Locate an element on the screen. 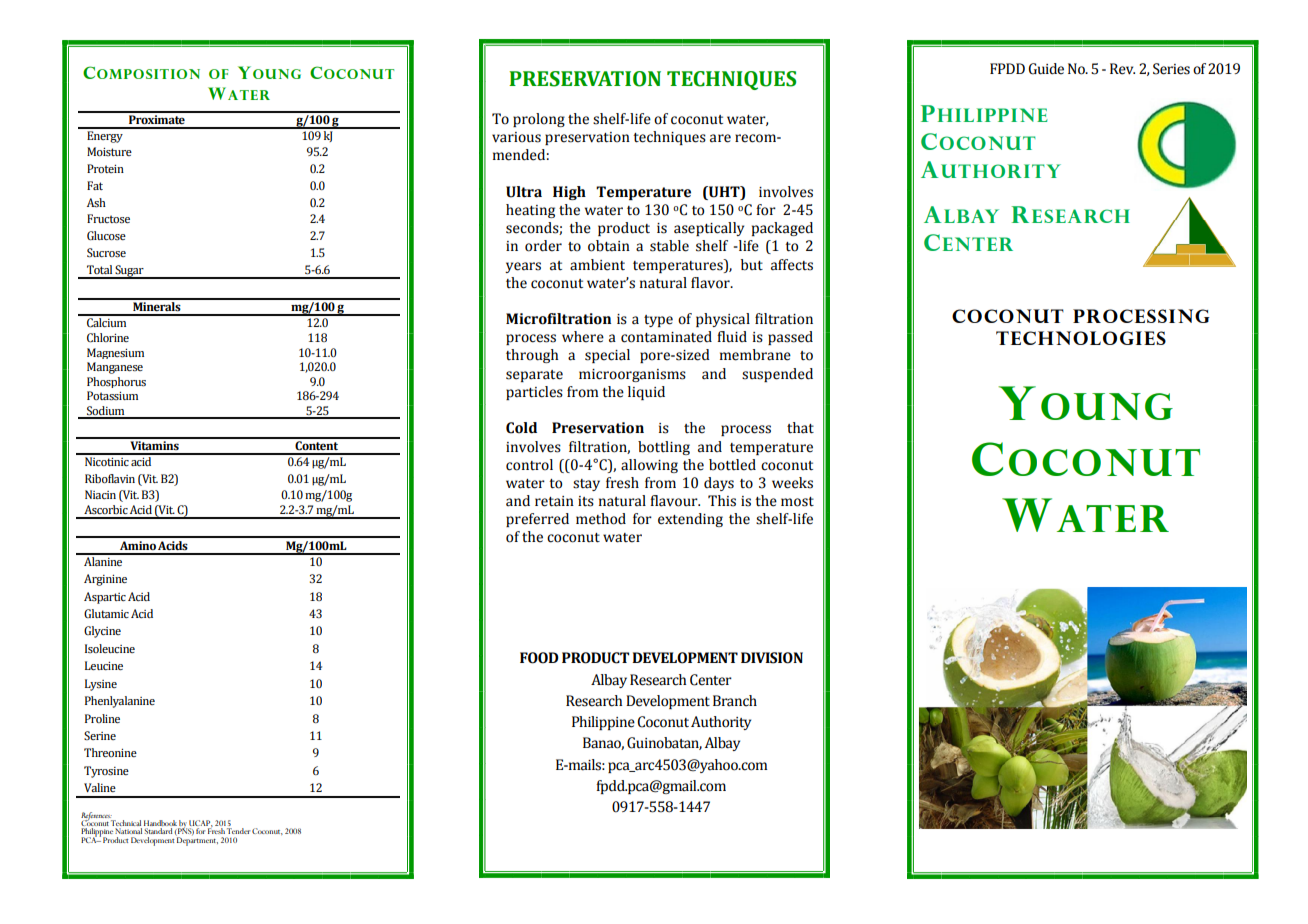  Guide is located at coordinates (1046, 69).
